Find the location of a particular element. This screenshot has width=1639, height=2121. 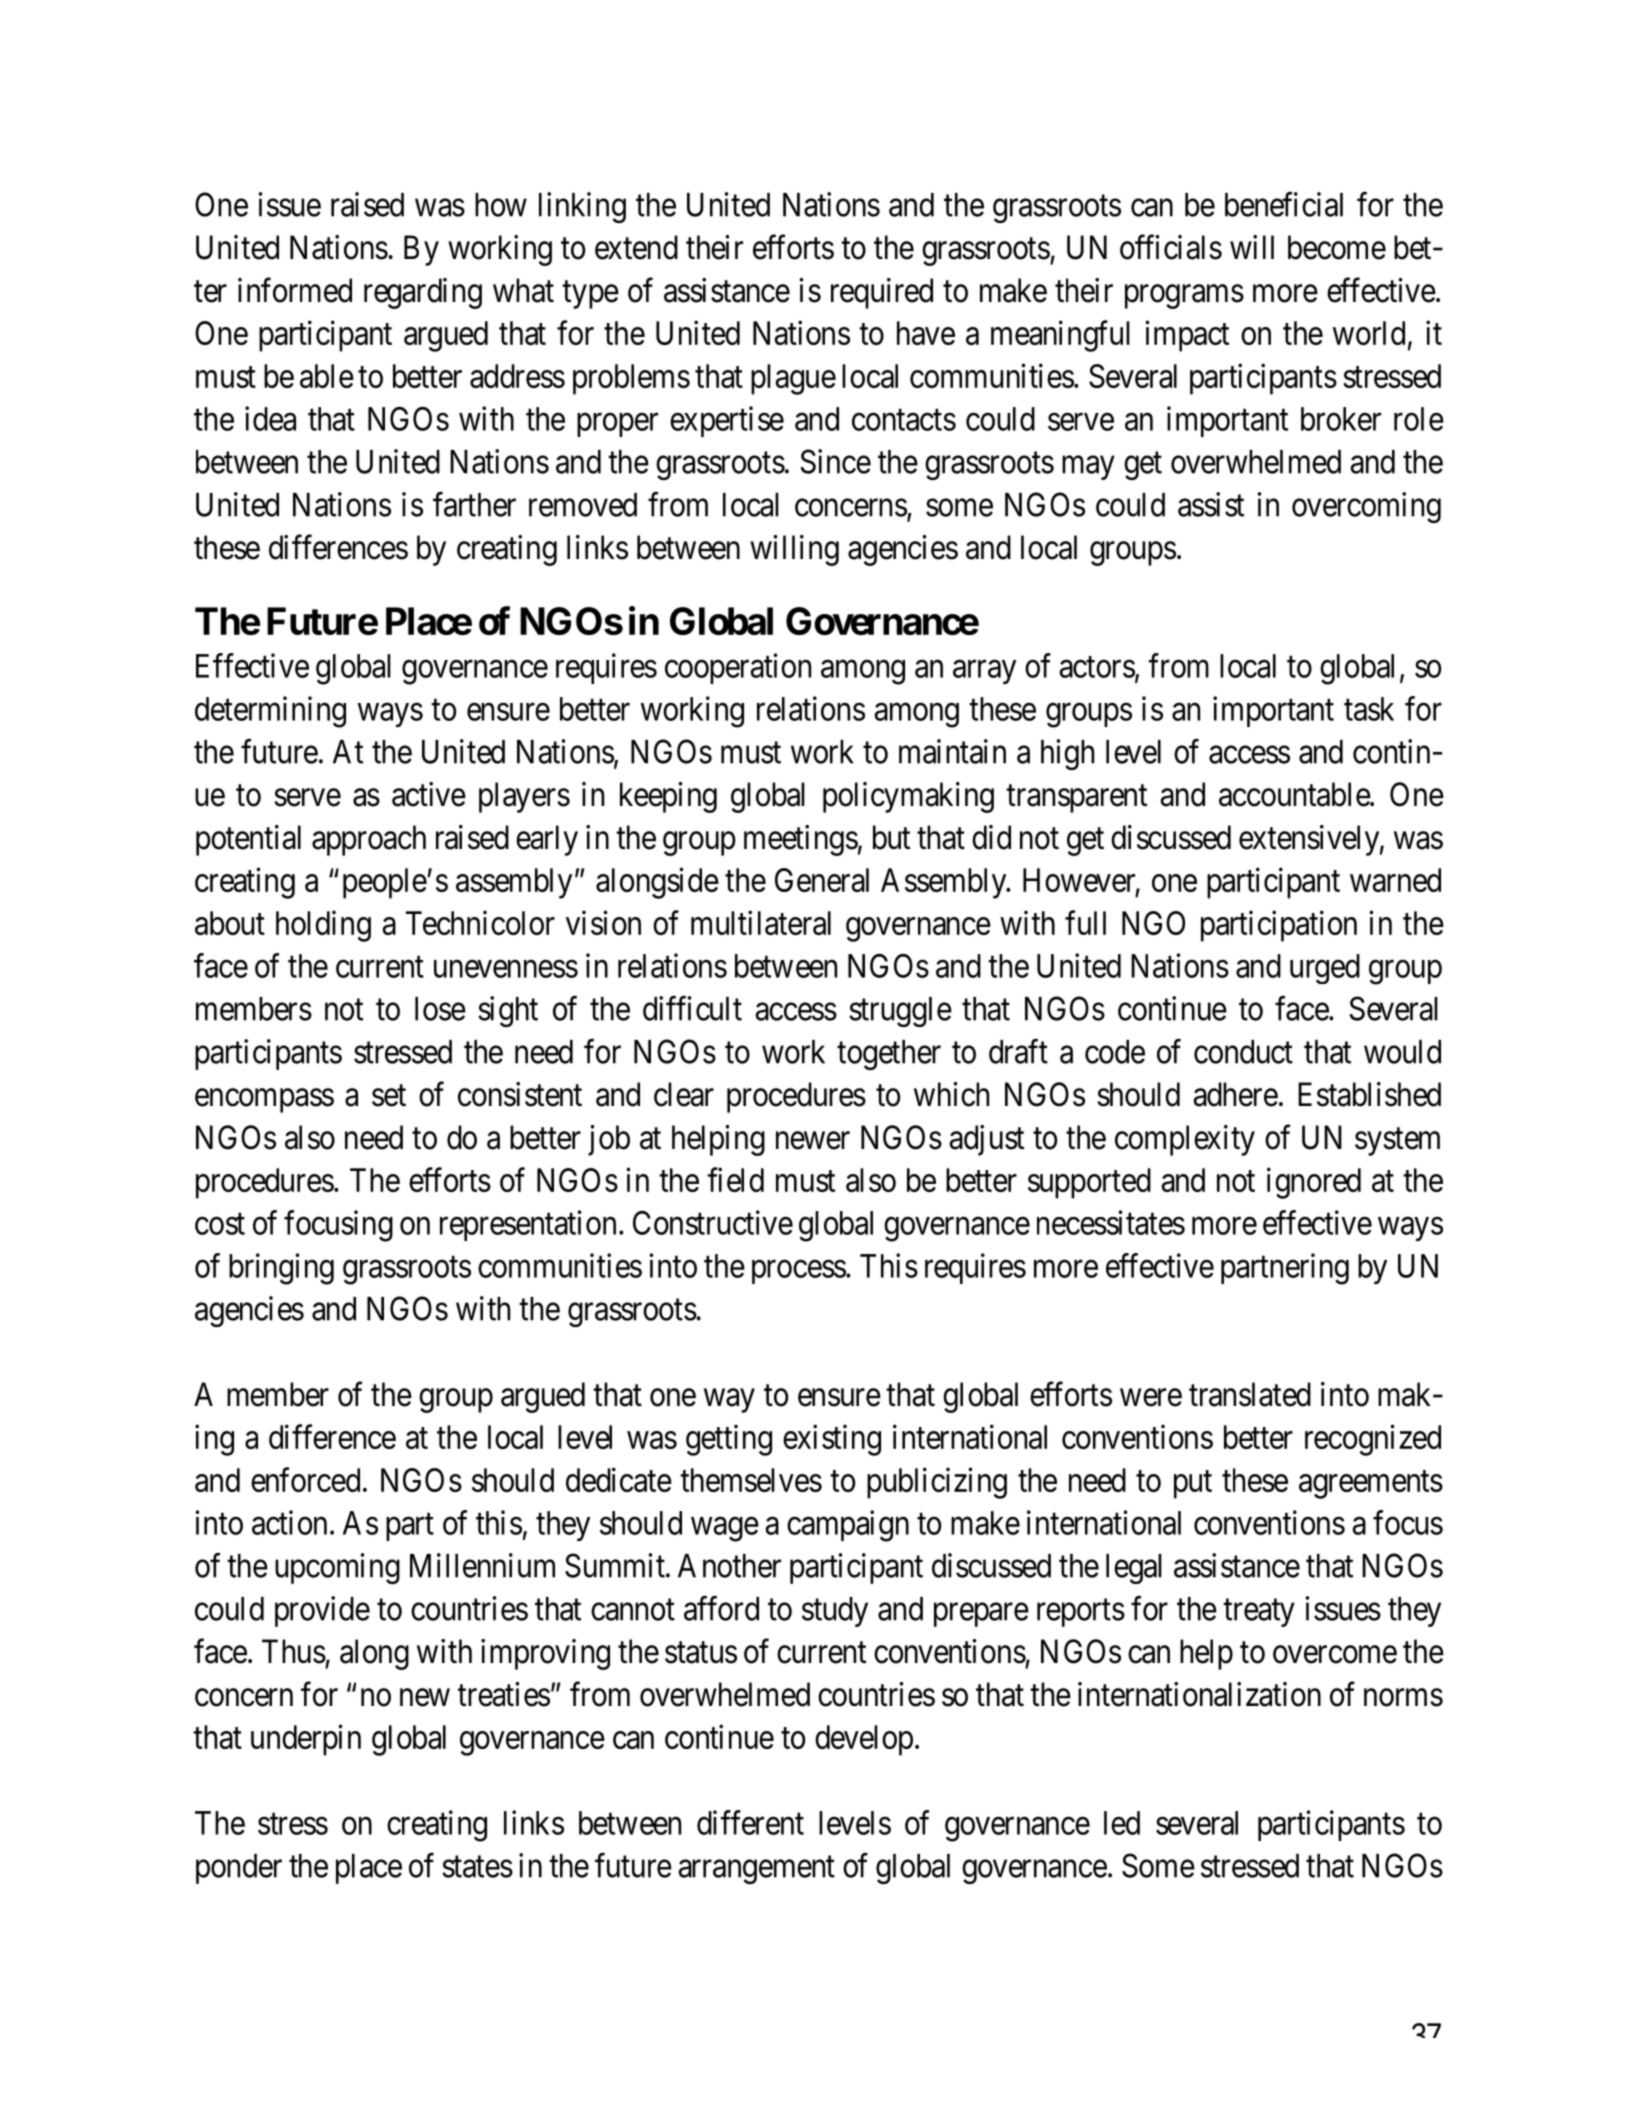

regarding is located at coordinates (423, 293).
